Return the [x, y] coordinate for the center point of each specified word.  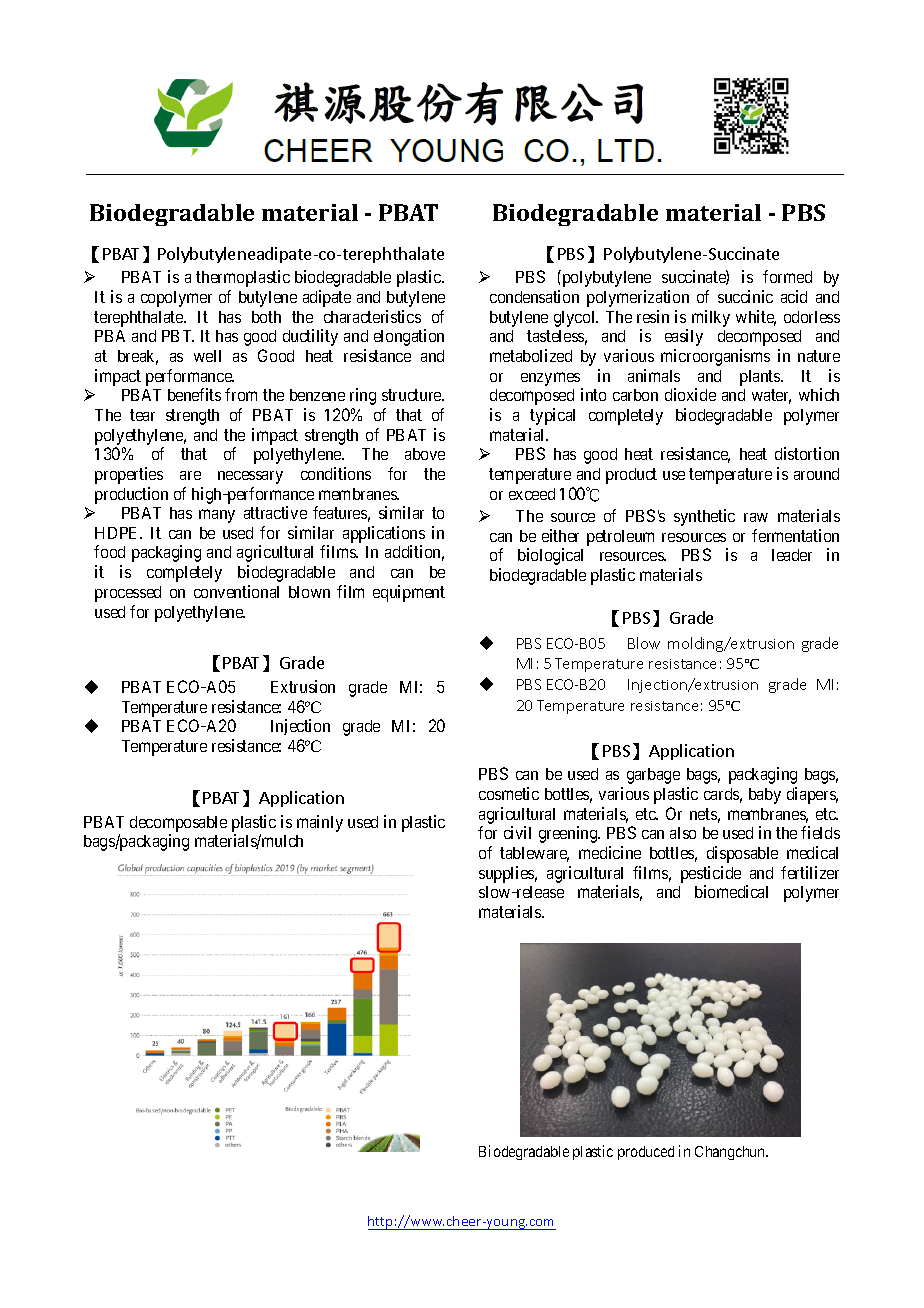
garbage [653, 776]
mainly [320, 823]
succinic [745, 296]
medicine [610, 852]
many [217, 516]
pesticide [711, 874]
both [266, 317]
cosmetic [509, 793]
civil [517, 832]
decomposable [178, 824]
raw [756, 517]
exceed [532, 494]
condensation [534, 296]
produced [646, 1153]
